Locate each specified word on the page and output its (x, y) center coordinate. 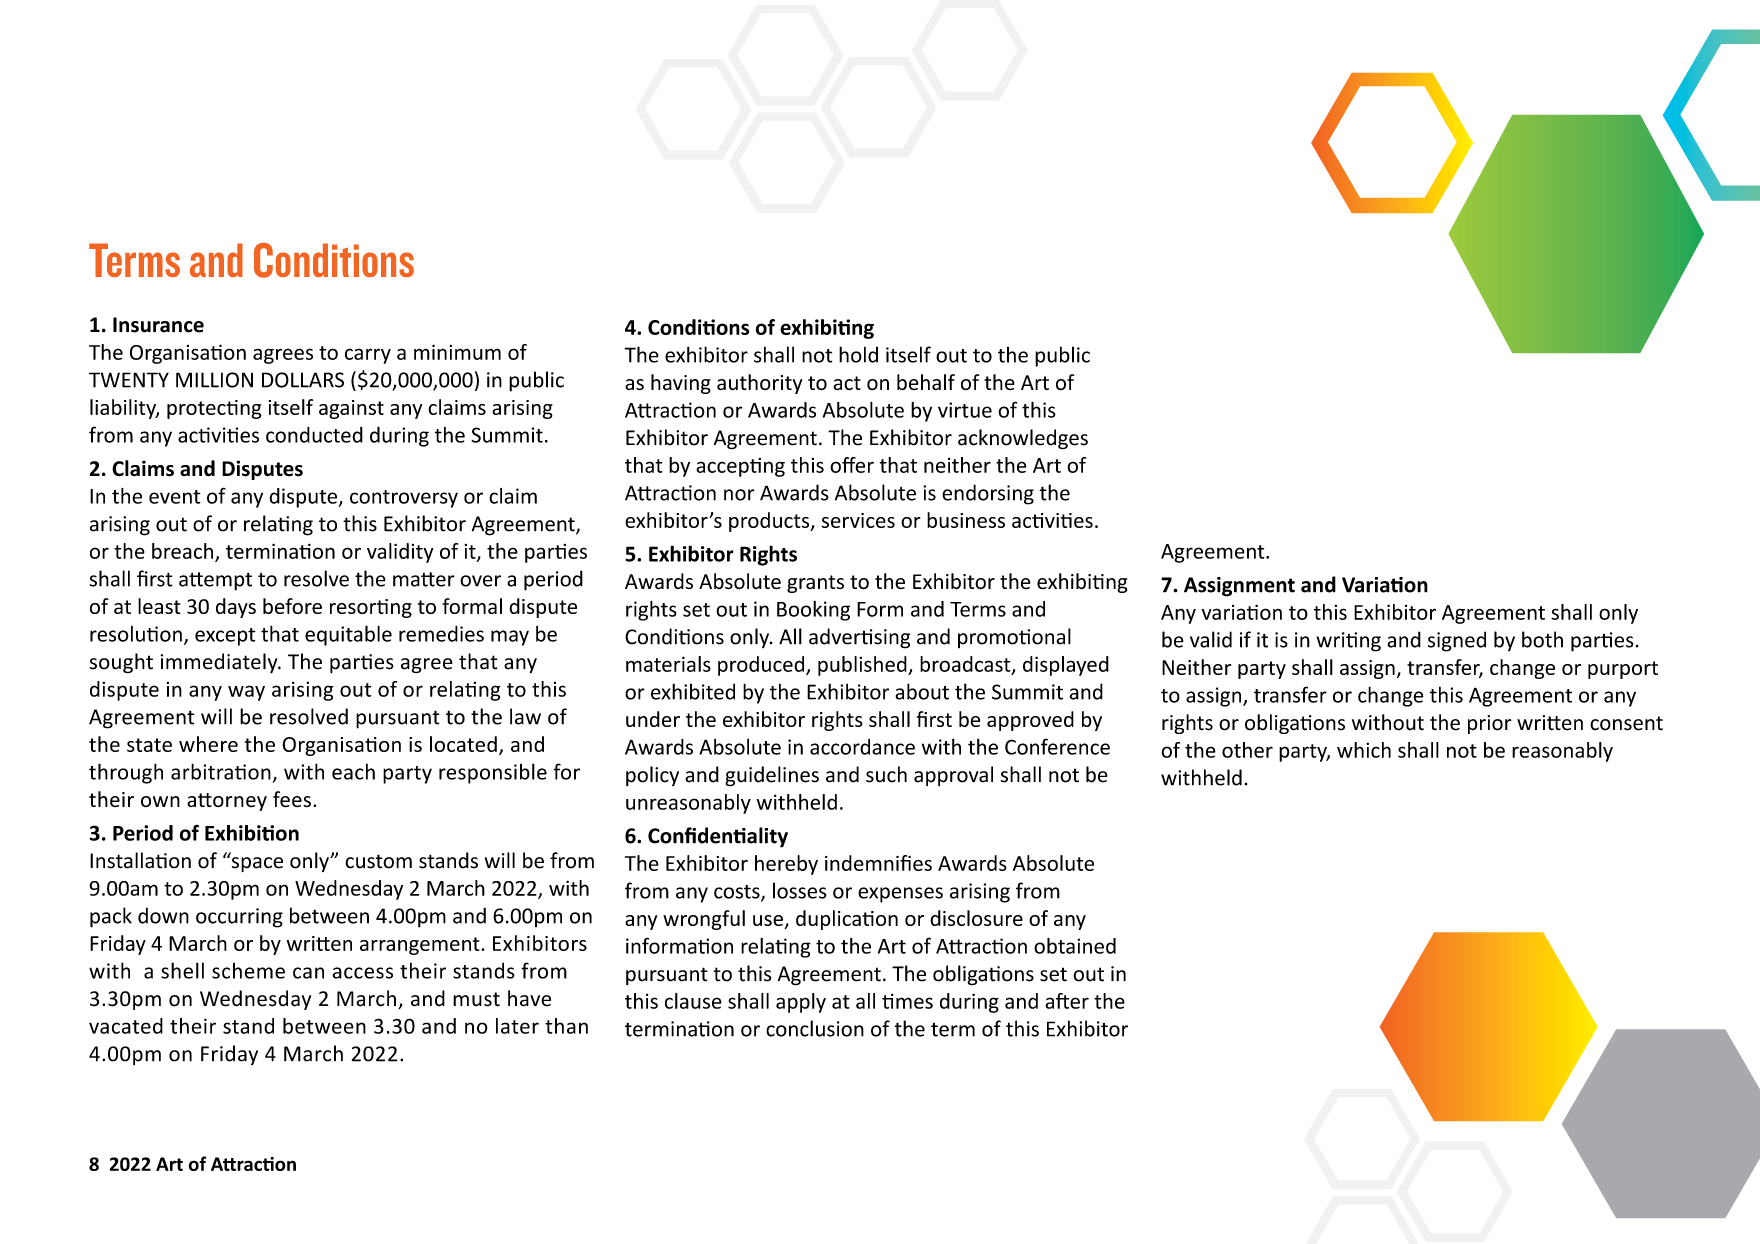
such (886, 774)
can (308, 973)
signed (1457, 641)
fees (292, 799)
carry (368, 356)
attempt (215, 581)
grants (815, 584)
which (1364, 750)
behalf (926, 382)
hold (858, 354)
